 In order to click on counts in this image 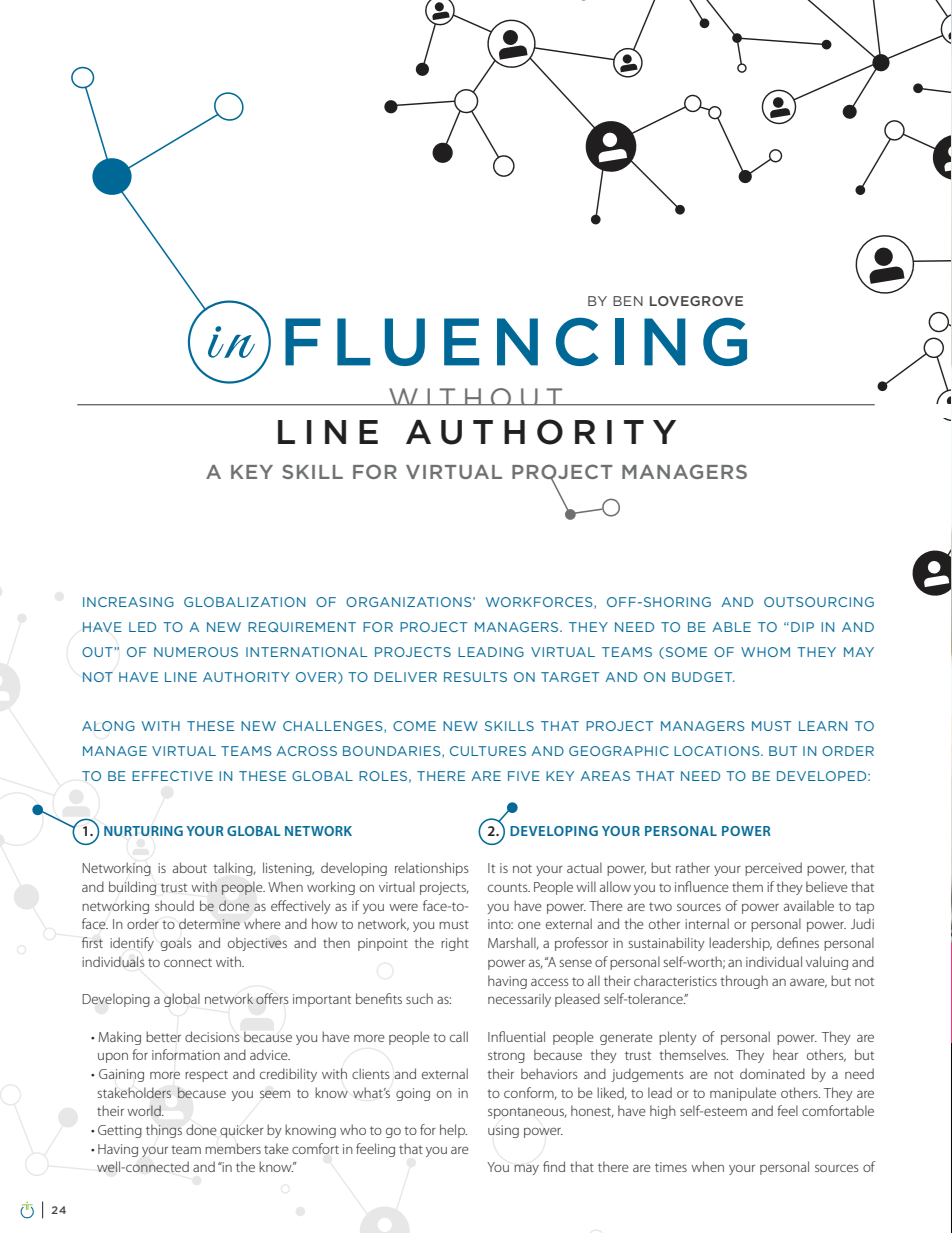, I will do `click(509, 887)`.
